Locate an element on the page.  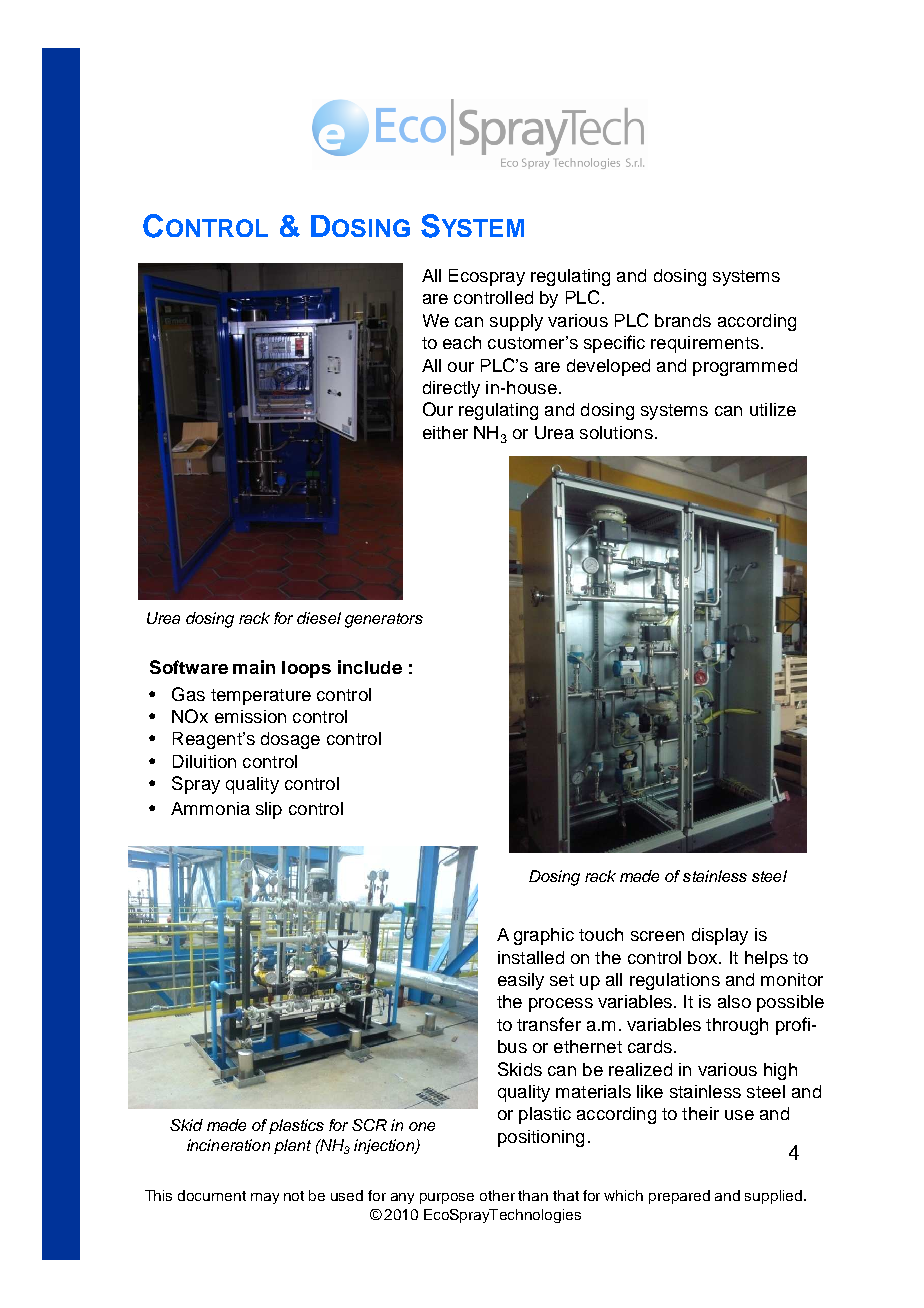
directly is located at coordinates (451, 389).
